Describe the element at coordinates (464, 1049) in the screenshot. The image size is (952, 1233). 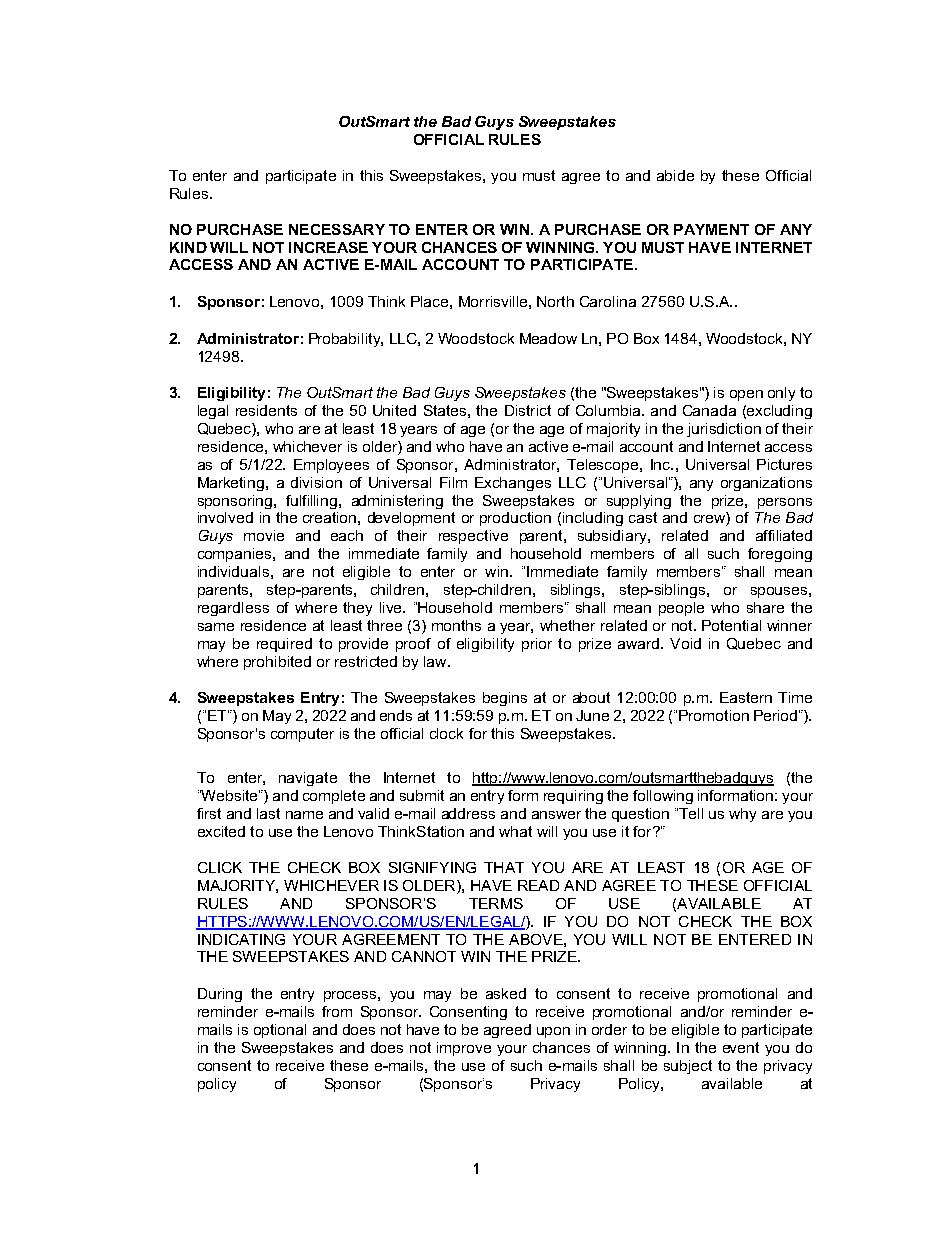
I see `improve` at that location.
